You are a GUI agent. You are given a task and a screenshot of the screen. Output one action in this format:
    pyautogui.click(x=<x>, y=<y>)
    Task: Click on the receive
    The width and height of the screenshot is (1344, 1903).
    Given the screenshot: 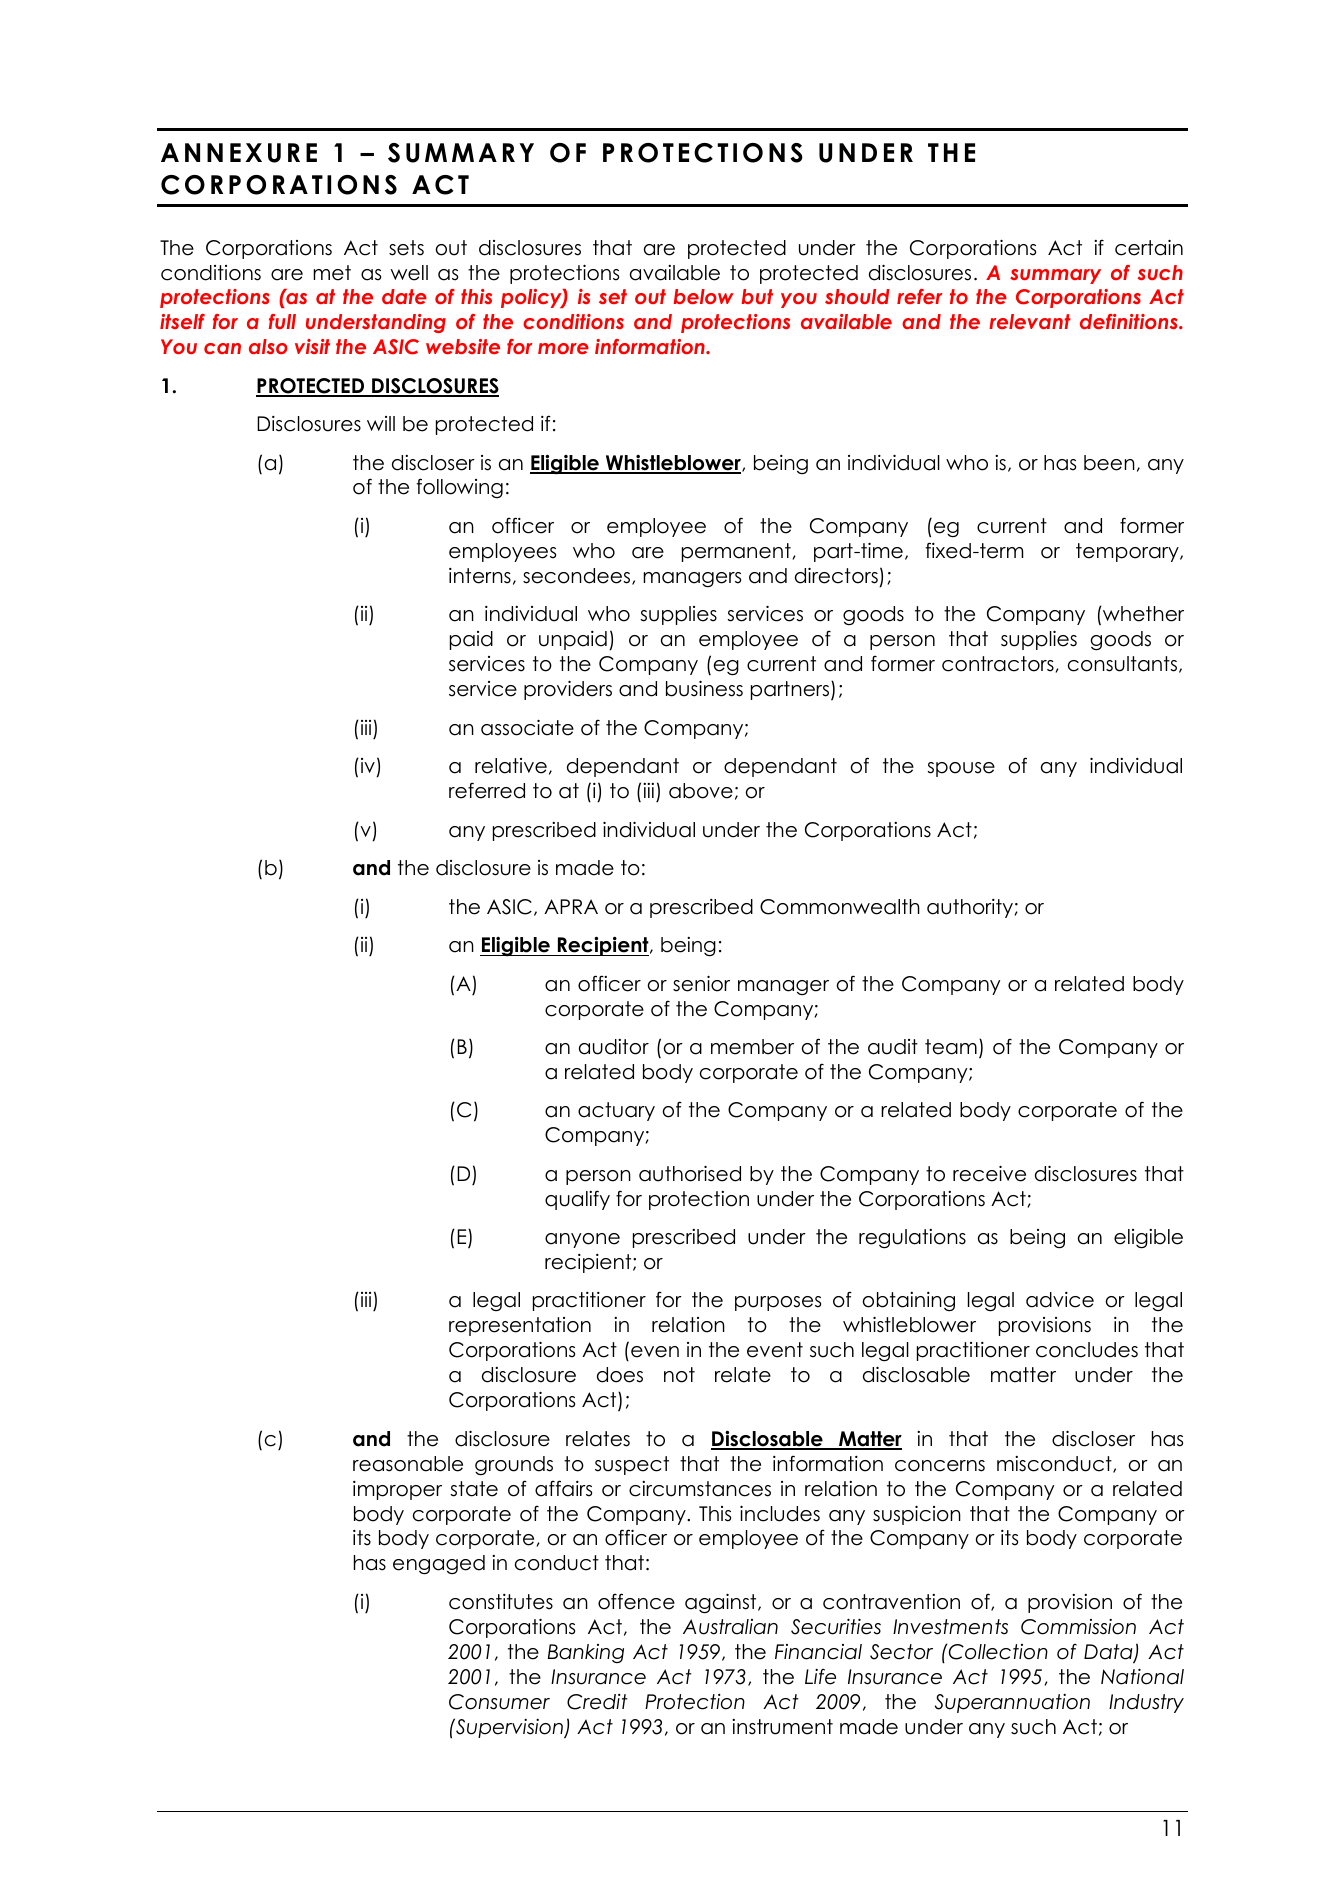 What is the action you would take?
    pyautogui.click(x=989, y=1173)
